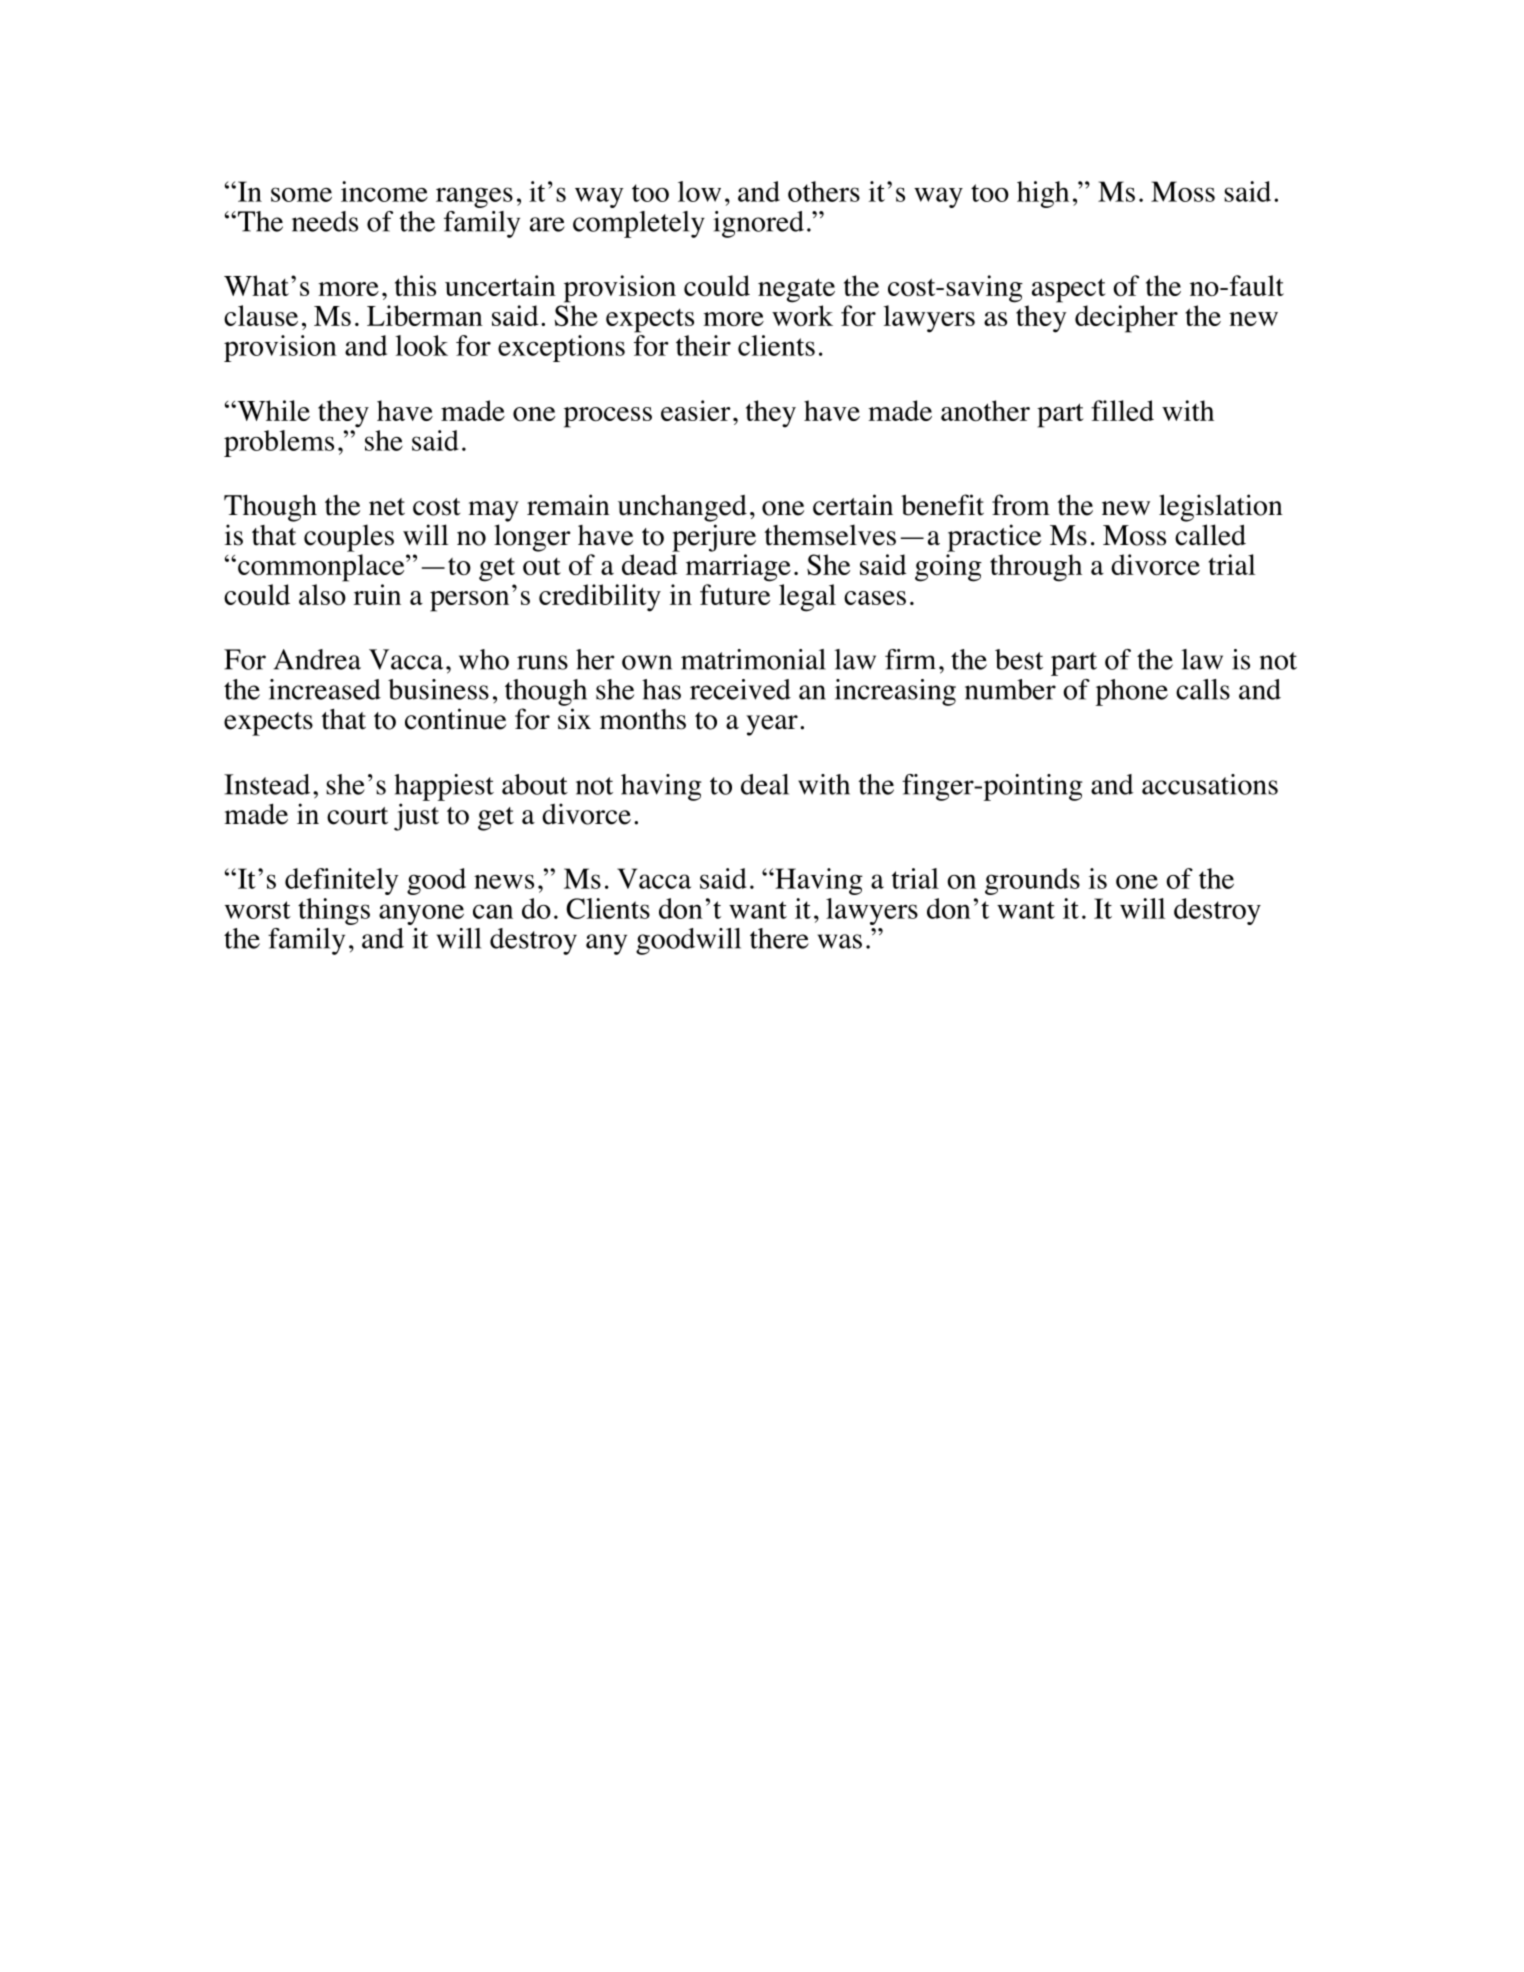  Describe the element at coordinates (696, 410) in the image. I see `easier` at that location.
